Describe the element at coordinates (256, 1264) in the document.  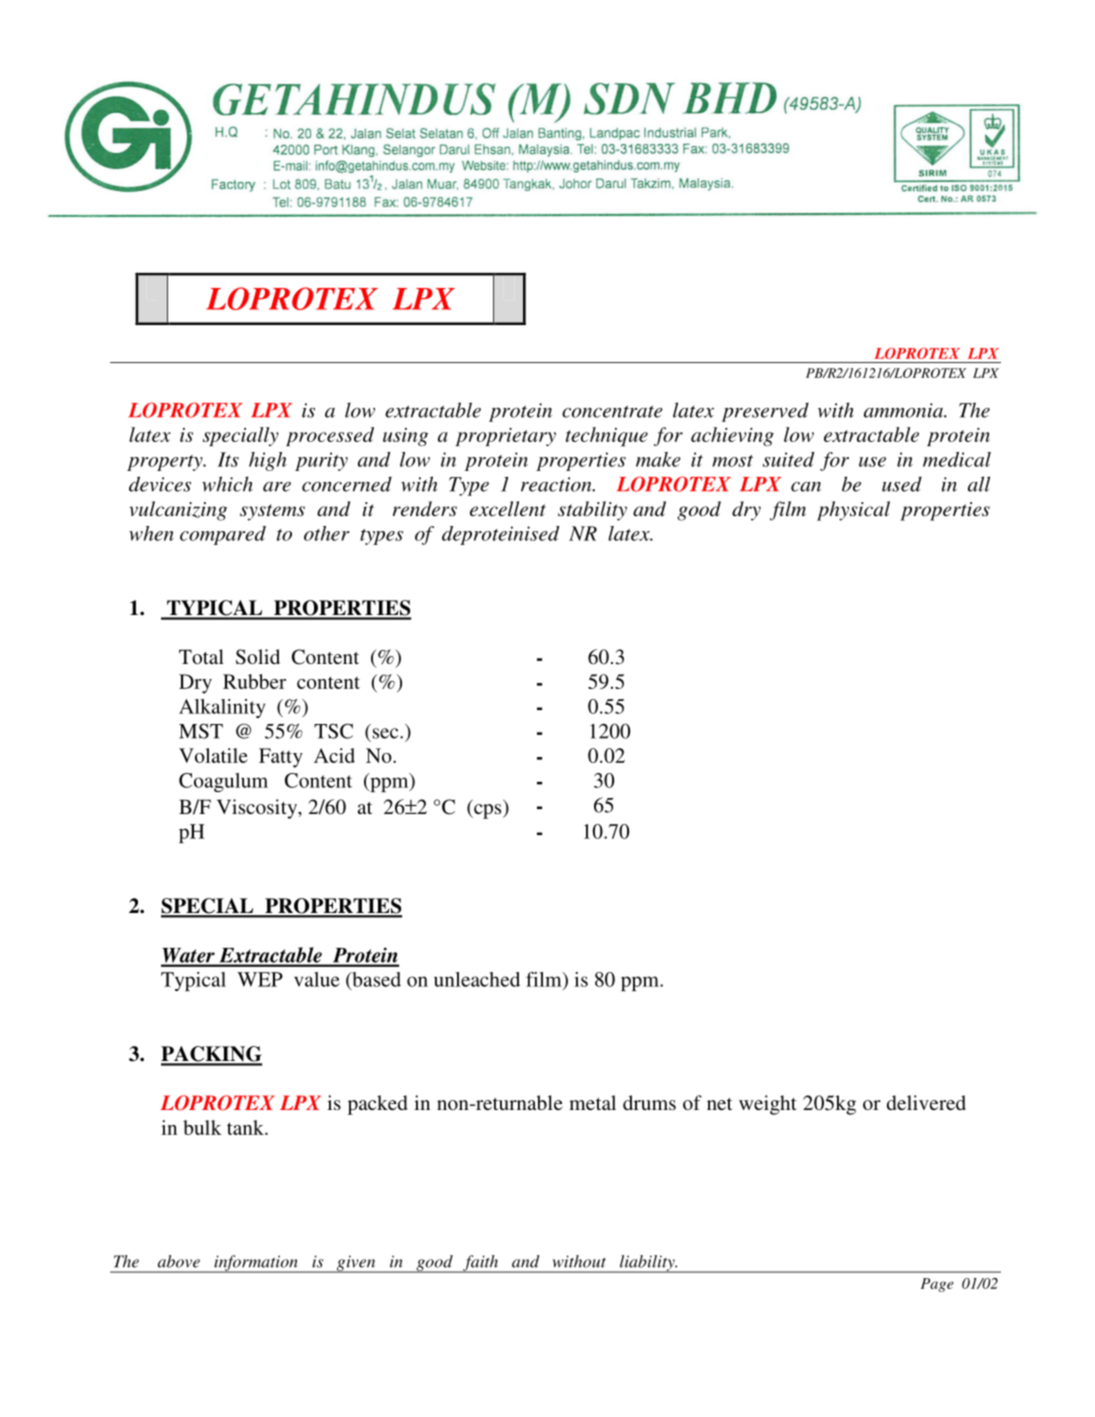
I see `information` at that location.
